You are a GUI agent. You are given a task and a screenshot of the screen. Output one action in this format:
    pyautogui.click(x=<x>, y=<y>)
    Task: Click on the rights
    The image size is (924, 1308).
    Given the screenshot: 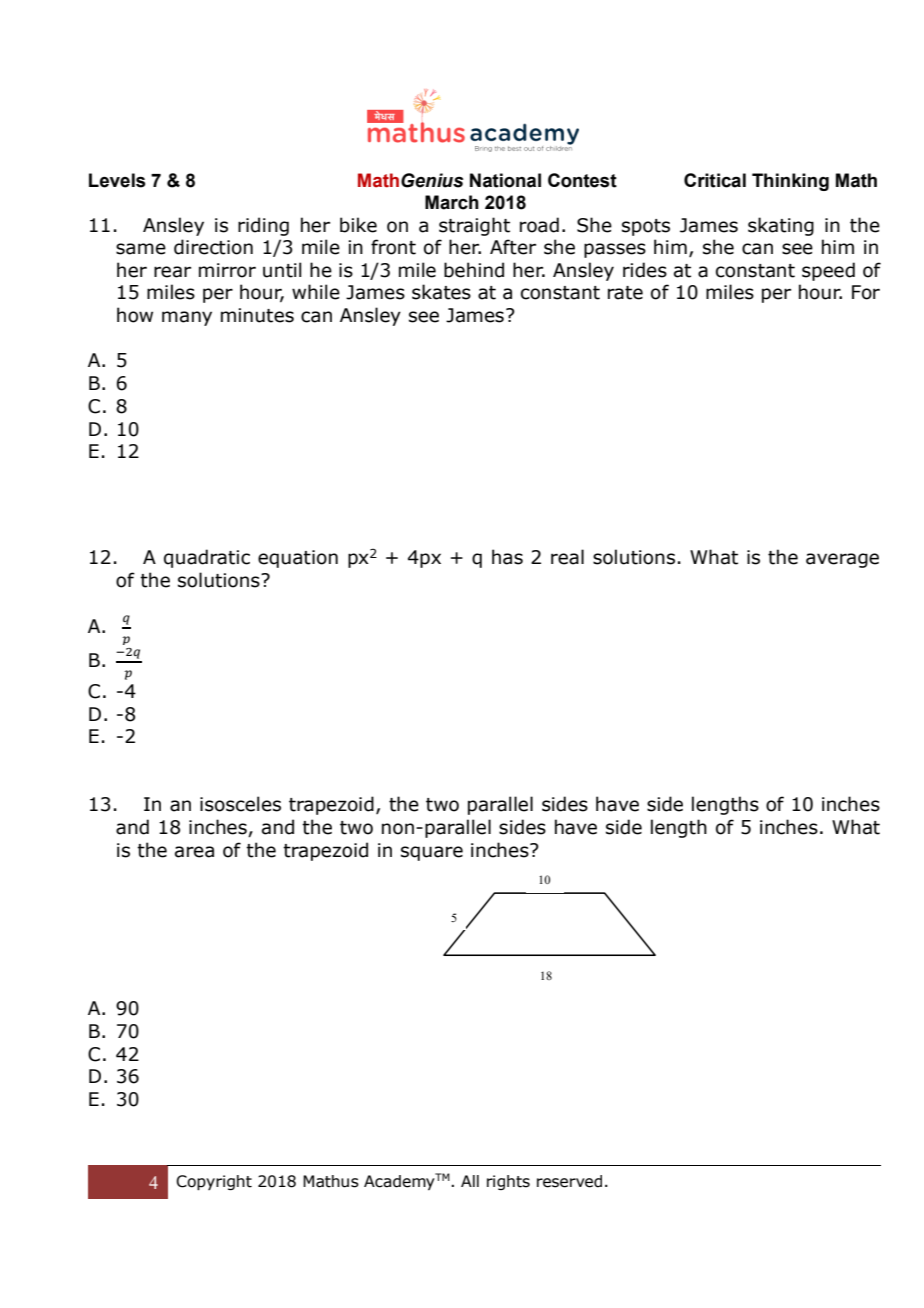 What is the action you would take?
    pyautogui.click(x=508, y=1182)
